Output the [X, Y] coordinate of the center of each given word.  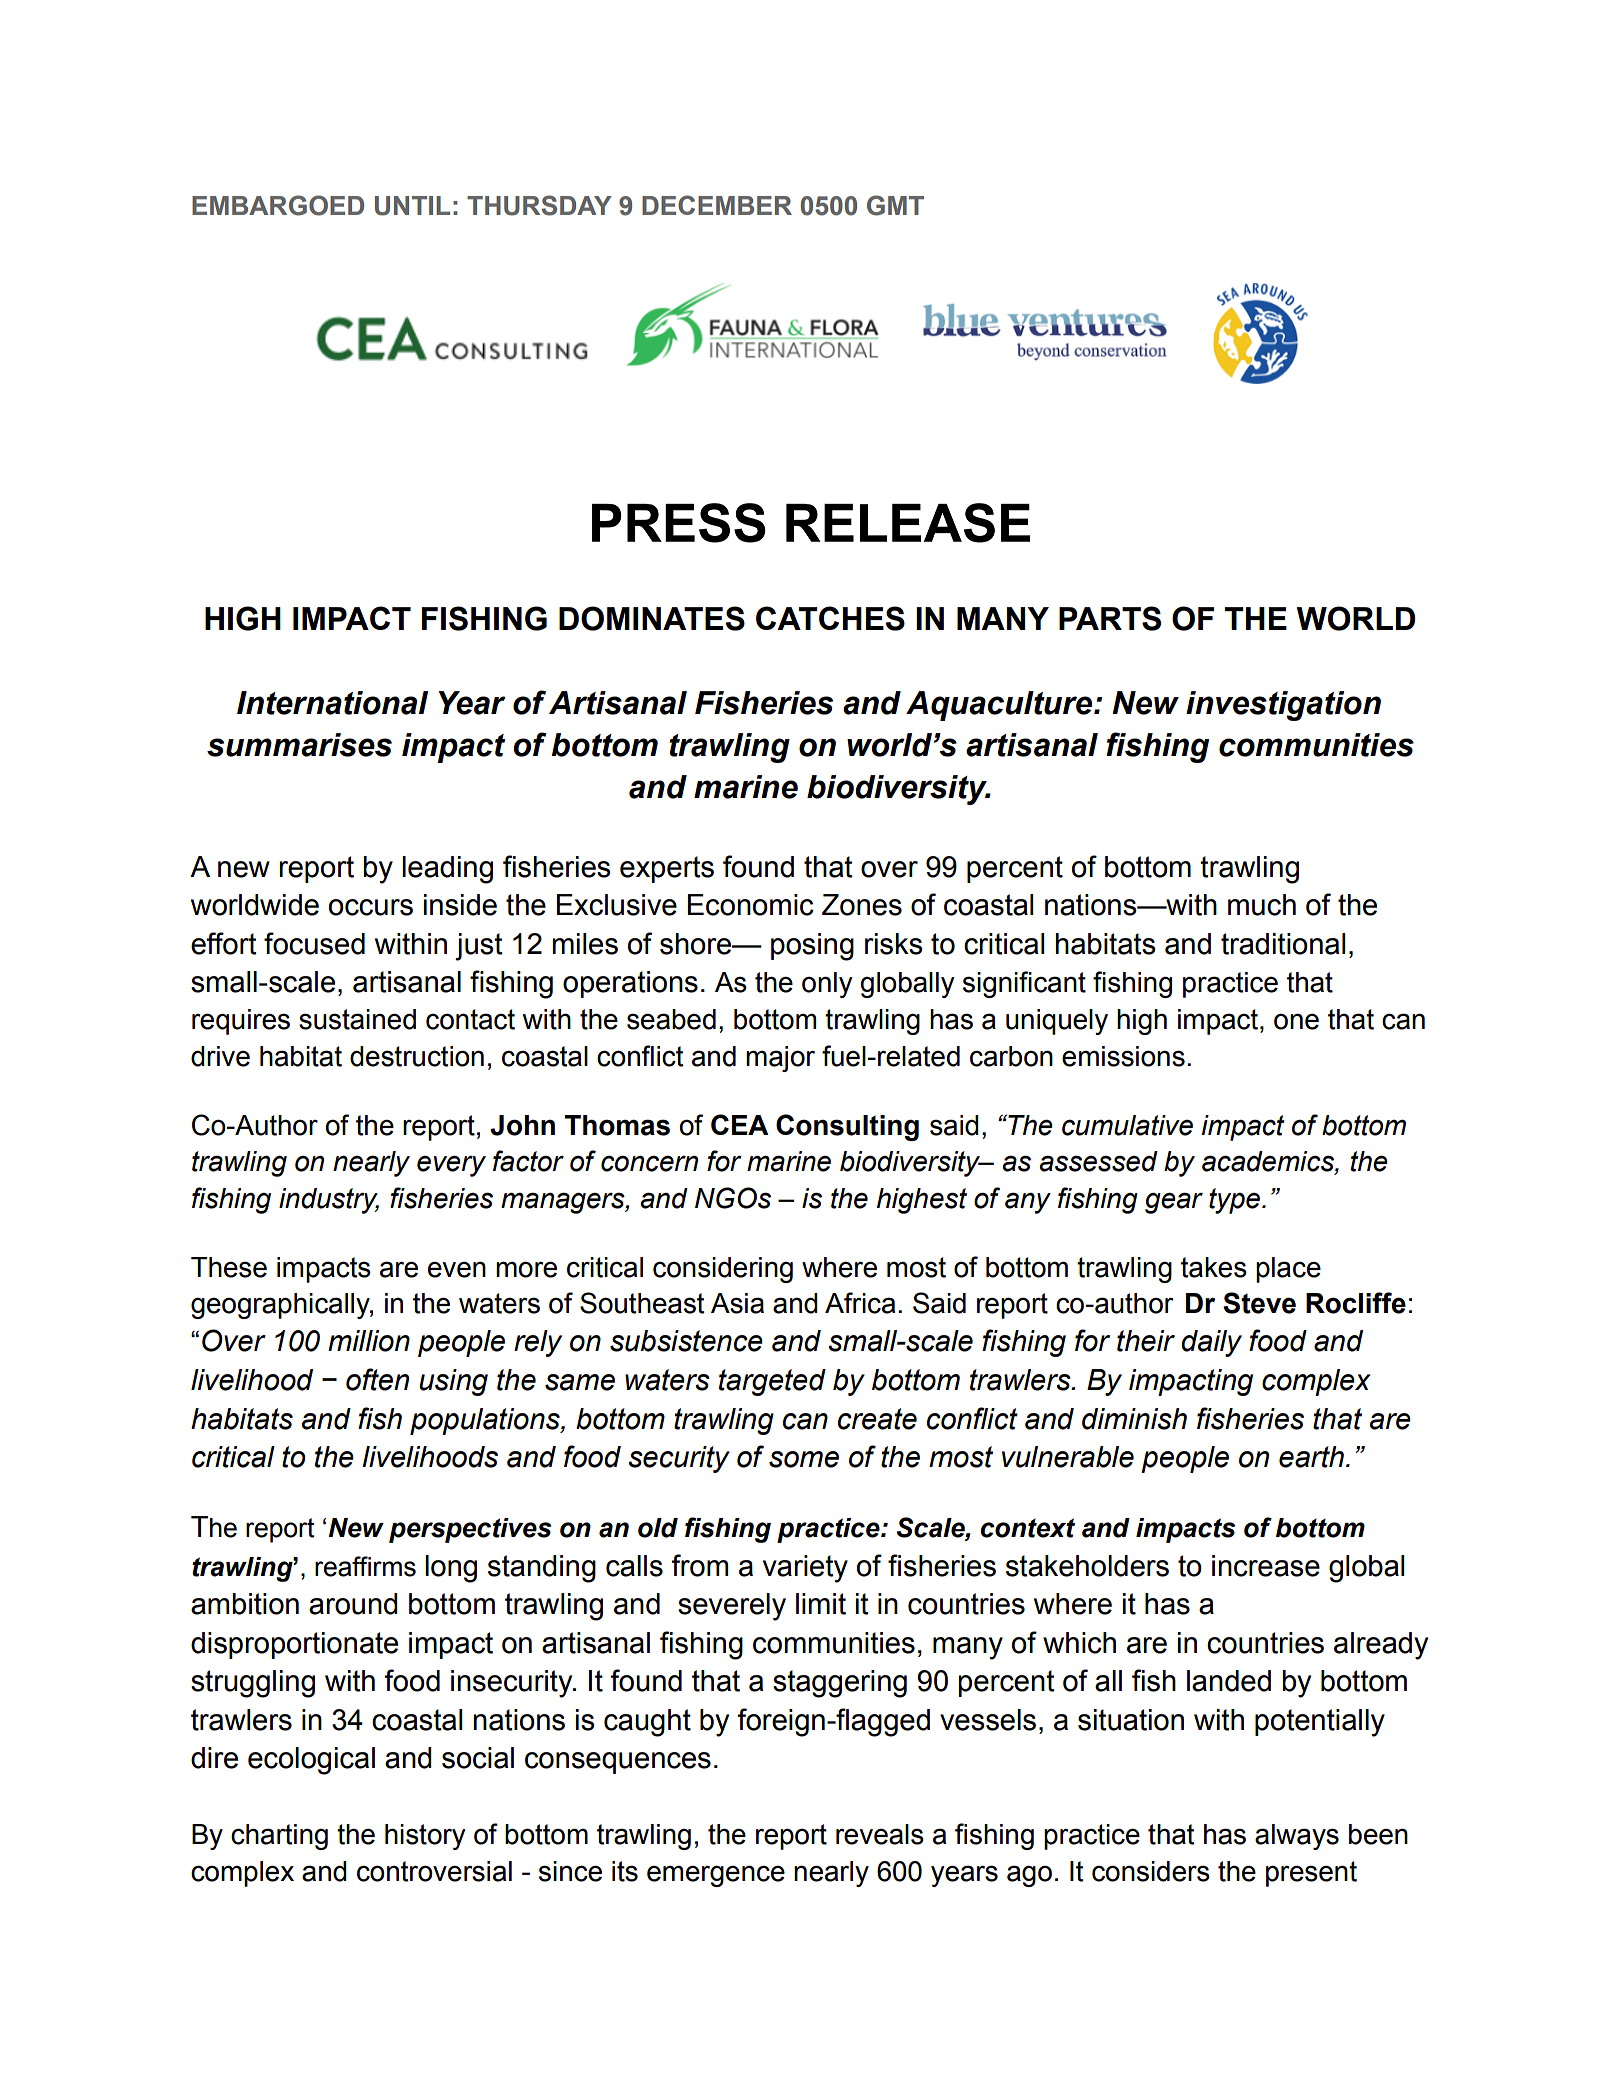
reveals [880, 1834]
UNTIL [412, 206]
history [425, 1837]
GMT [895, 205]
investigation [1283, 706]
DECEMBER [717, 205]
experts [667, 869]
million [369, 1341]
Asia [737, 1303]
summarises [299, 745]
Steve [1259, 1303]
